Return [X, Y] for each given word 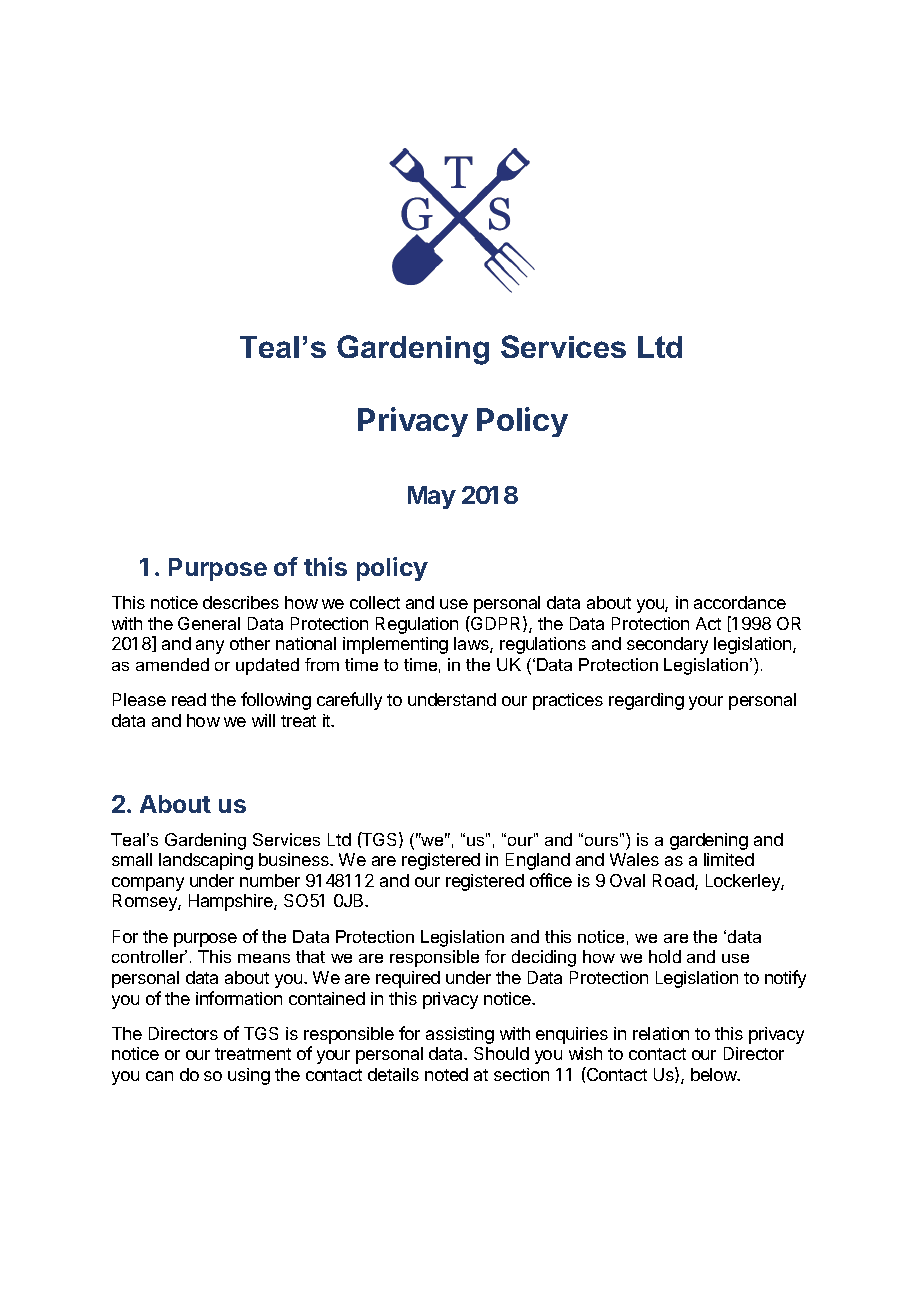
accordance [740, 602]
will [263, 720]
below [715, 1074]
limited [729, 859]
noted [446, 1074]
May [432, 497]
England [538, 861]
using [249, 1076]
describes [241, 602]
